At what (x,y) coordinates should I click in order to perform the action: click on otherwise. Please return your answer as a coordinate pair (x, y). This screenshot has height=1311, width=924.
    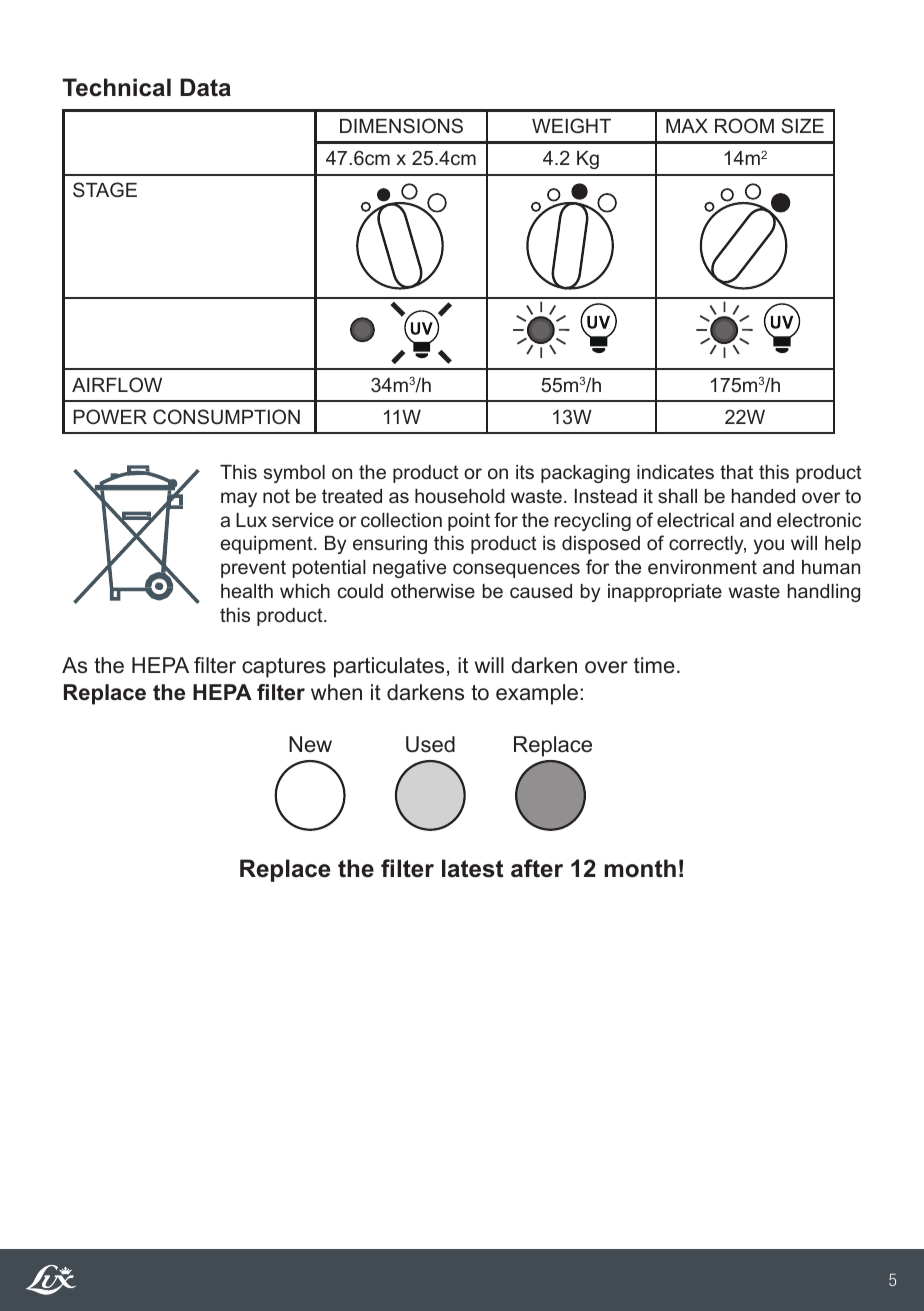
    Looking at the image, I should click on (433, 591).
